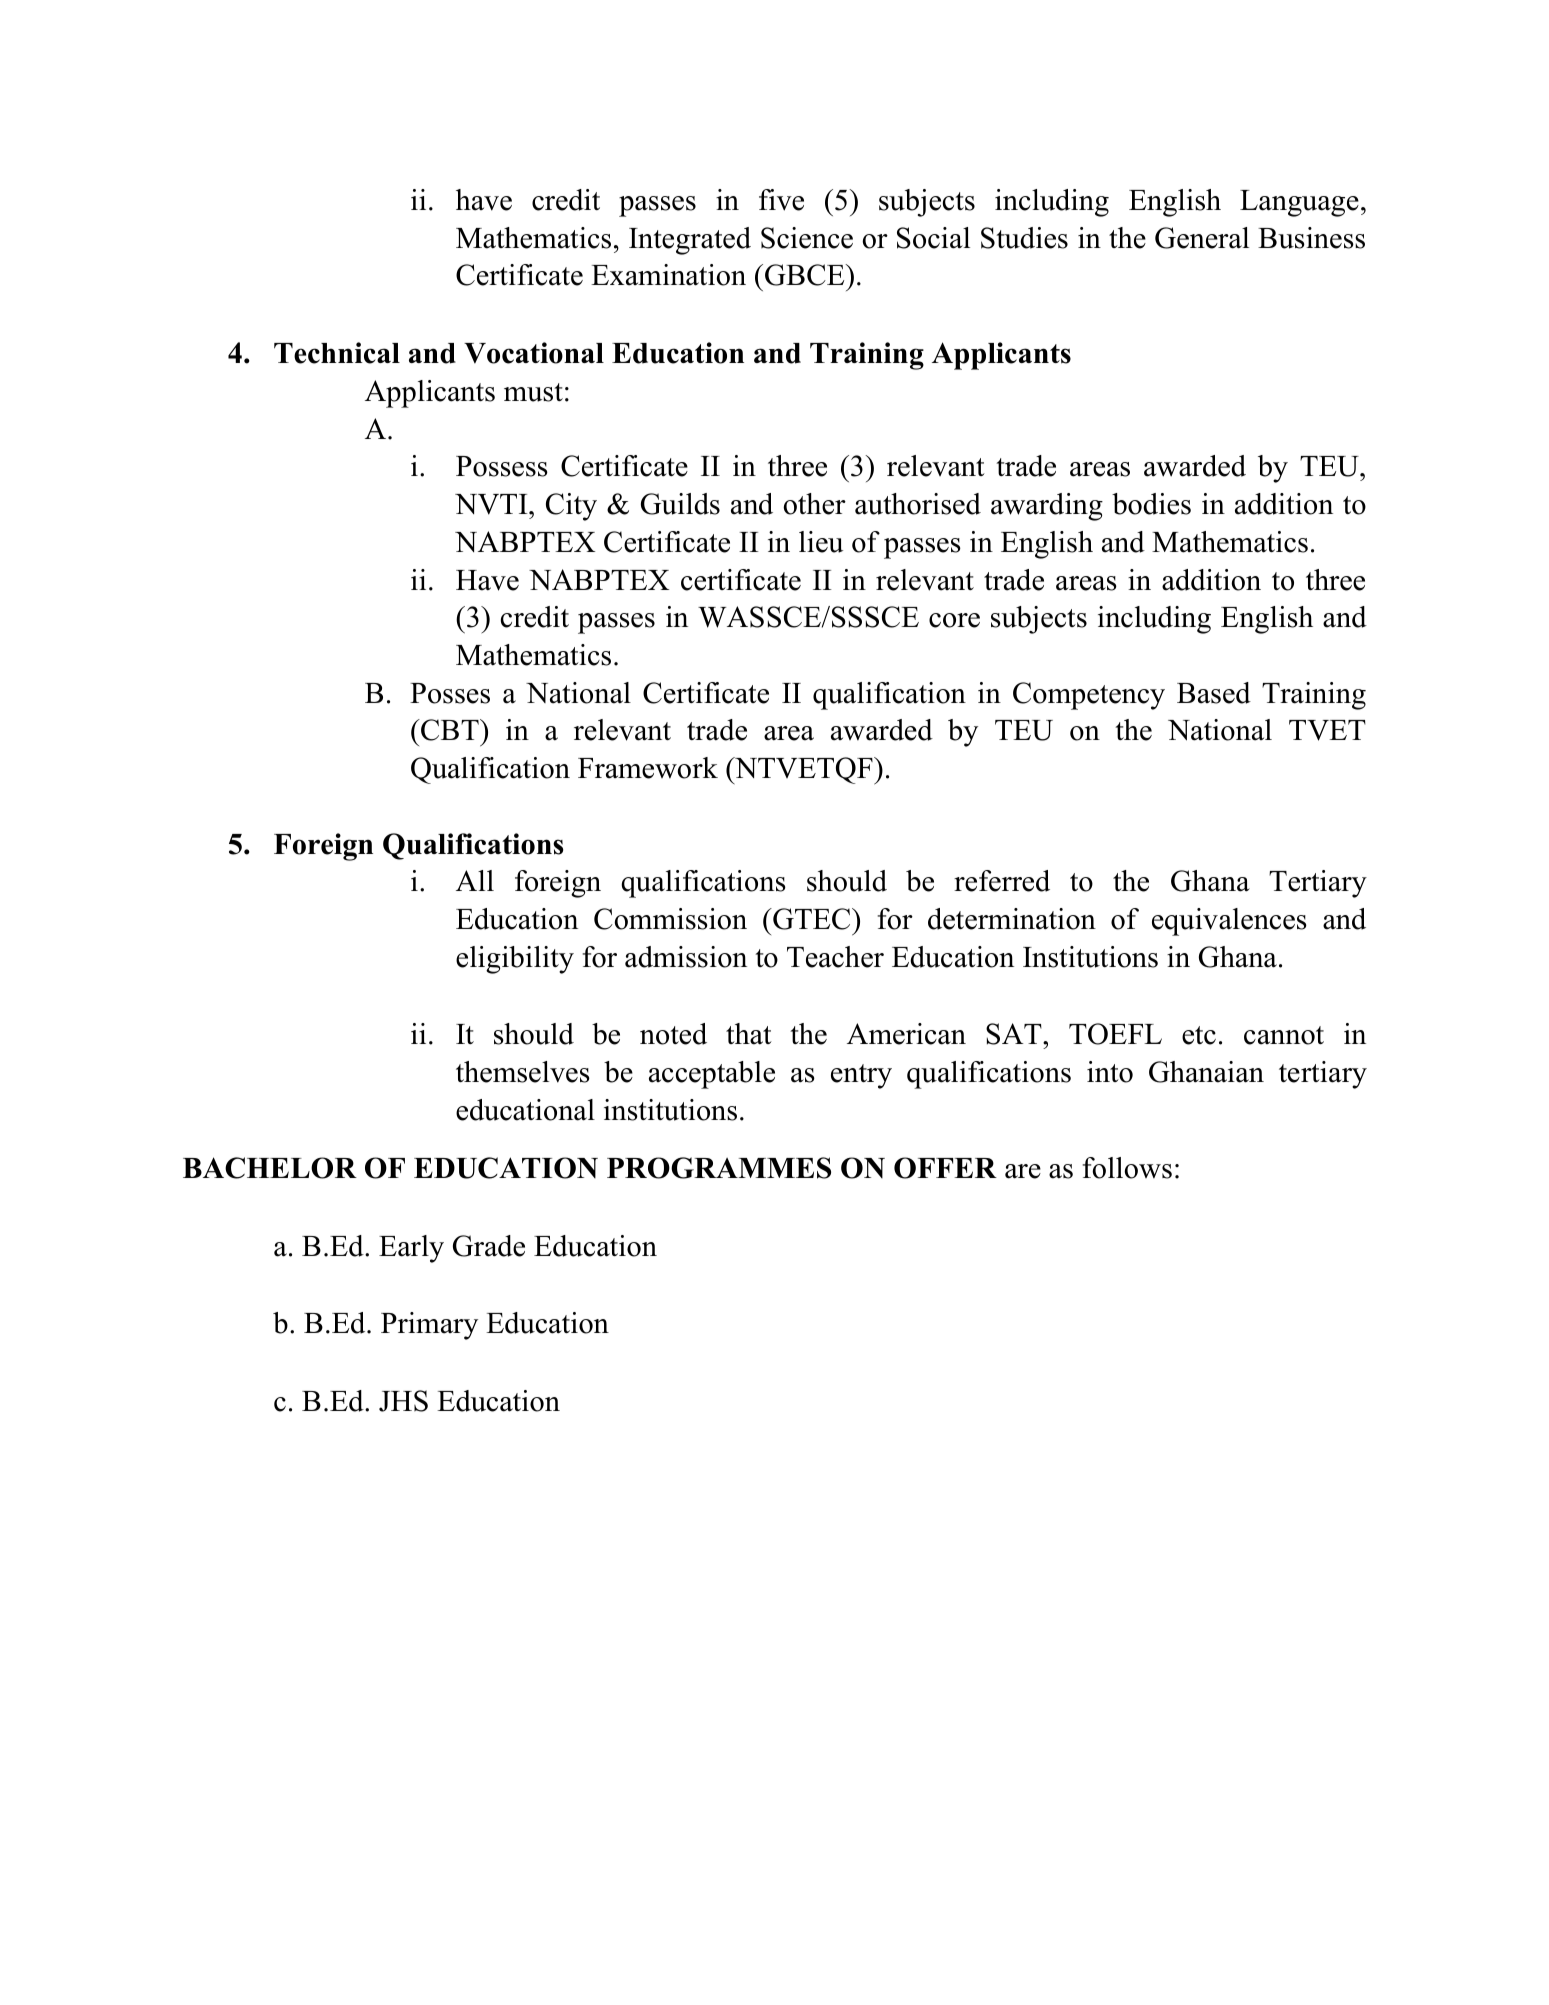 The image size is (1549, 2005). What do you see at coordinates (571, 507) in the image?
I see `City` at bounding box center [571, 507].
